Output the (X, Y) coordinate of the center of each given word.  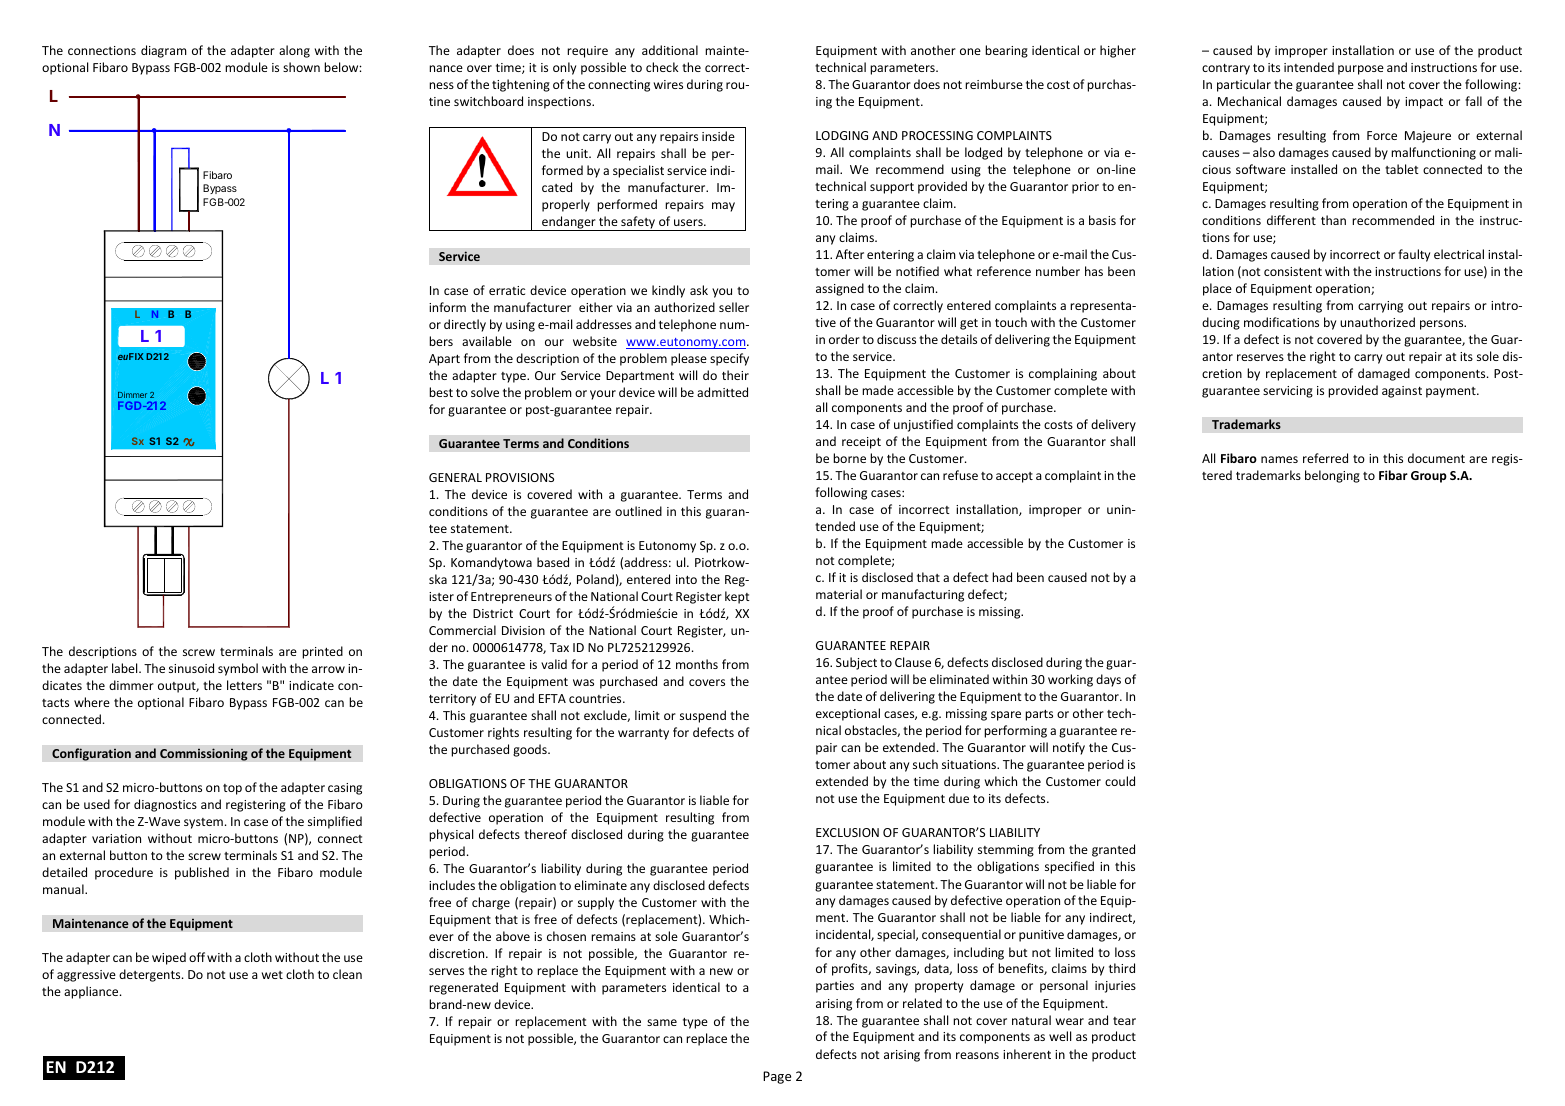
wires (668, 84)
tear (1124, 1021)
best (441, 392)
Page (777, 1077)
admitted (722, 392)
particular (1244, 85)
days (1108, 680)
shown (301, 67)
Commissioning (204, 754)
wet (272, 975)
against (1402, 392)
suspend (703, 716)
